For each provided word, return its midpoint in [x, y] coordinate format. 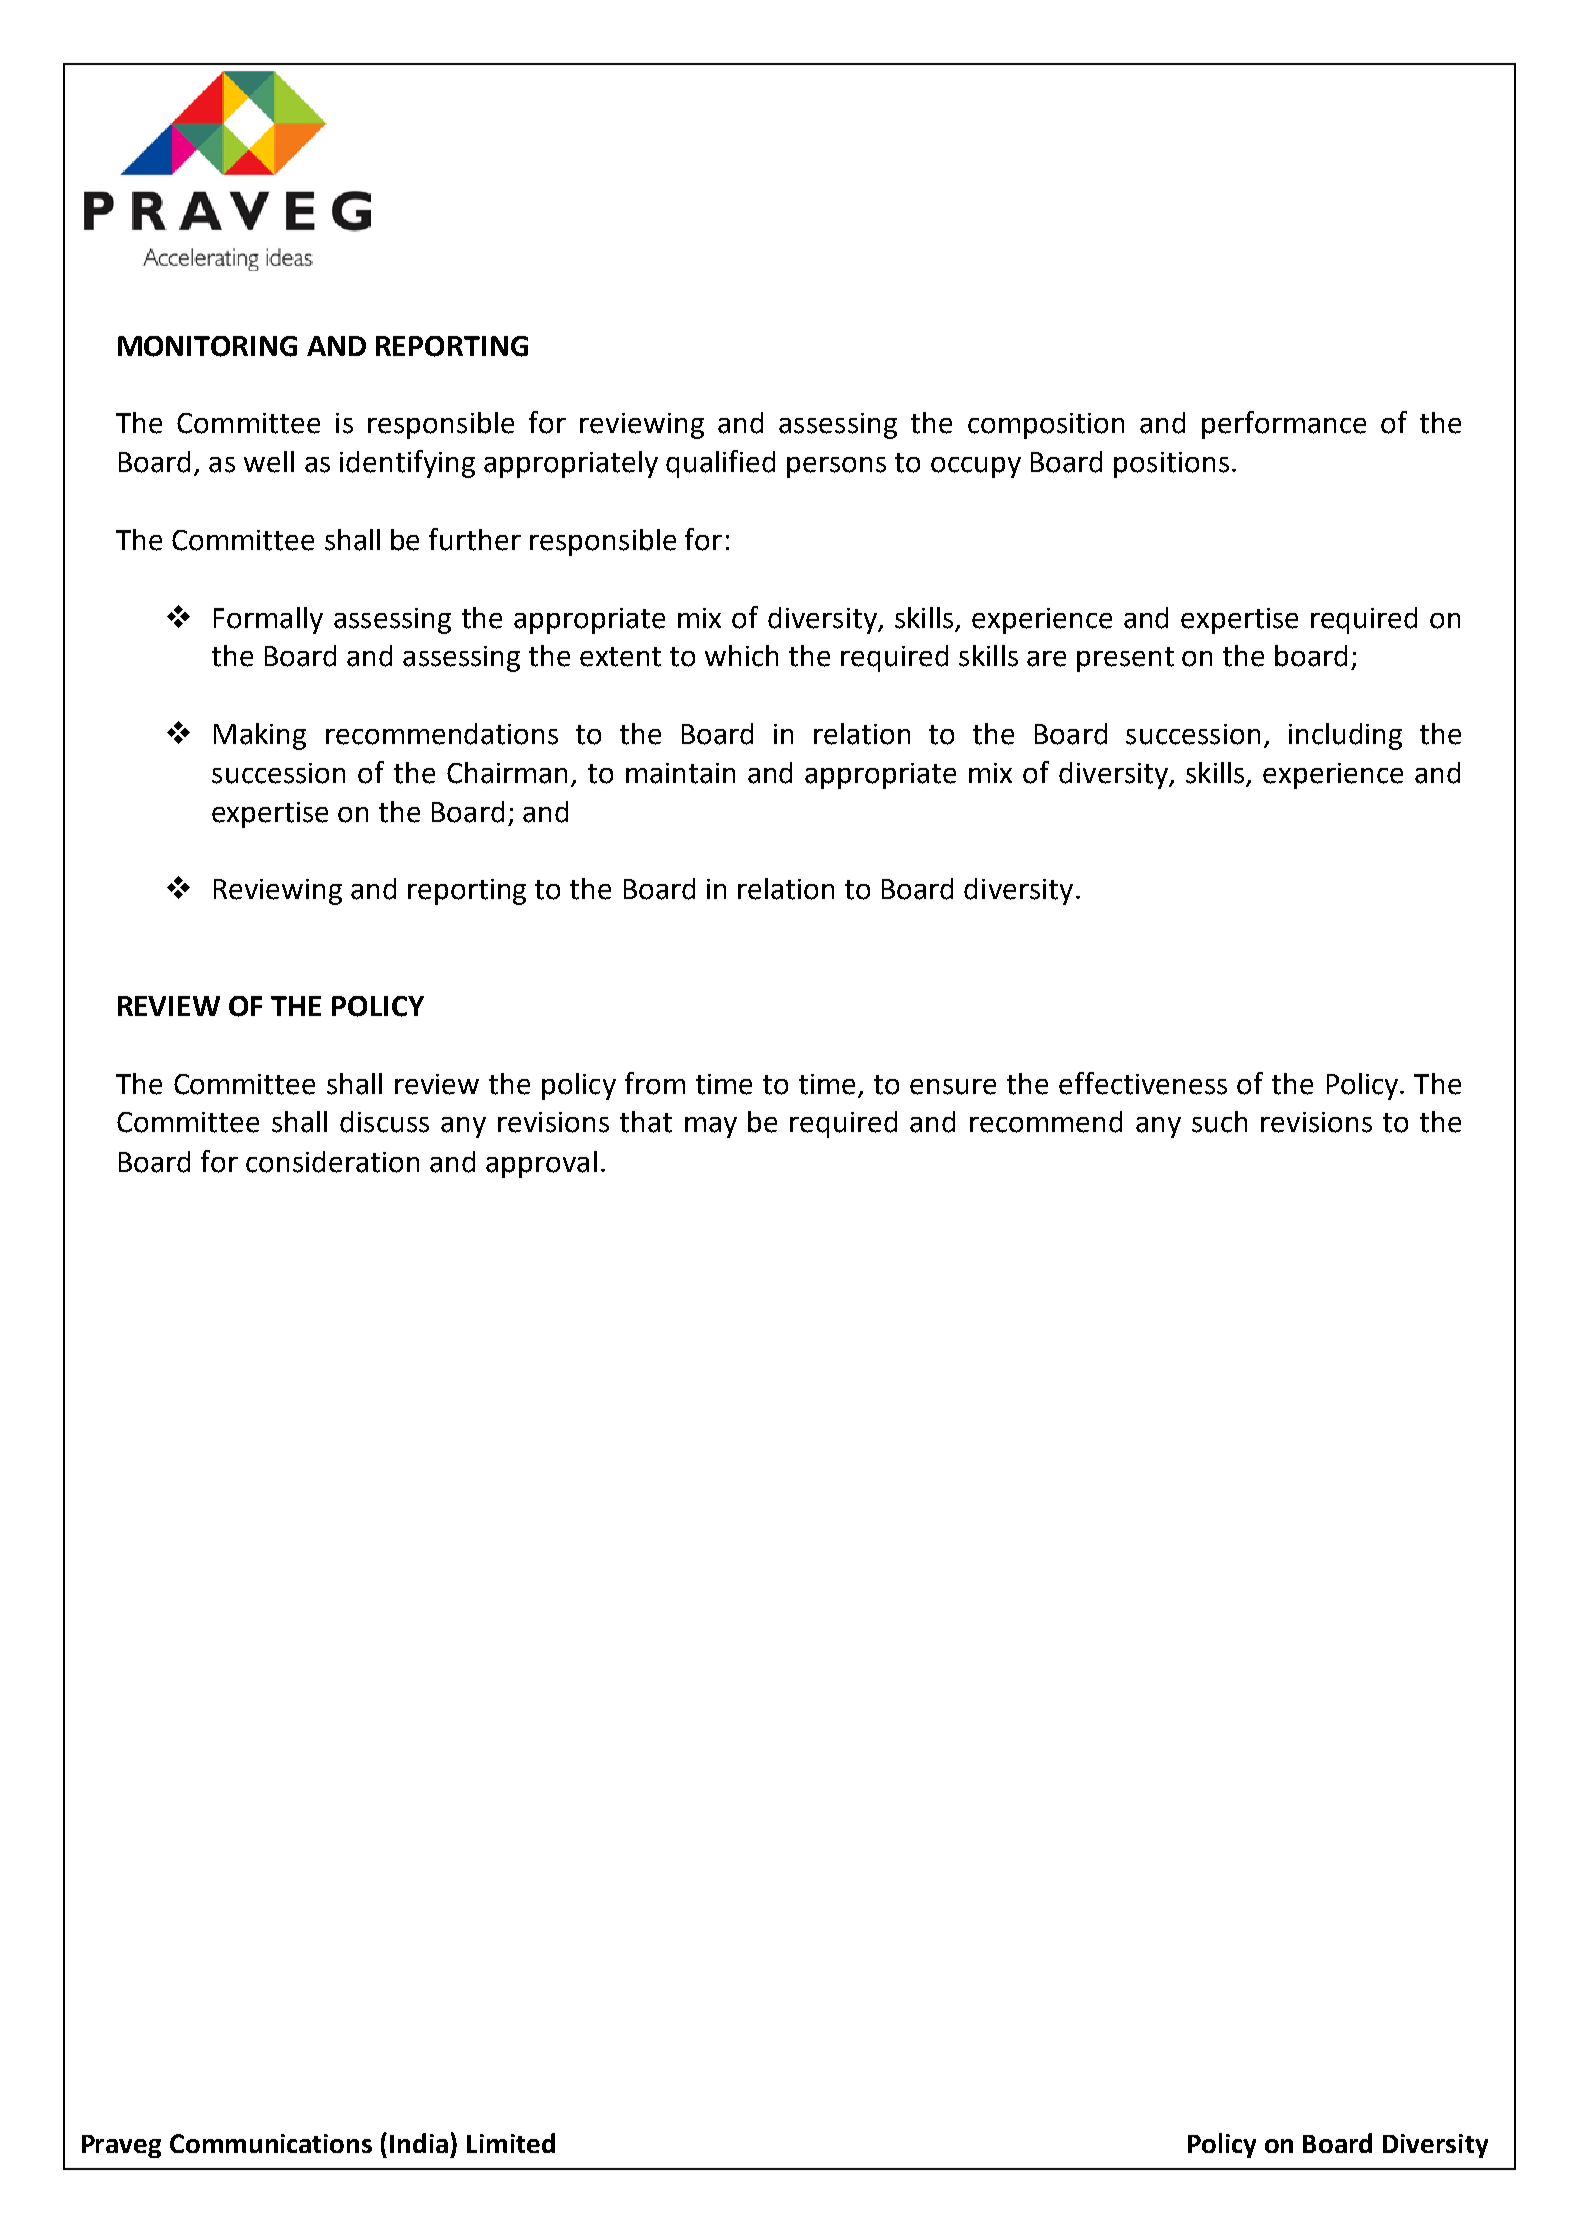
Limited [511, 2143]
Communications [271, 2143]
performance [1284, 425]
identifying [407, 464]
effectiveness [1143, 1083]
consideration [332, 1162]
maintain [680, 773]
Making [260, 736]
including [1345, 736]
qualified [720, 464]
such [1219, 1122]
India [419, 2143]
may [711, 1127]
